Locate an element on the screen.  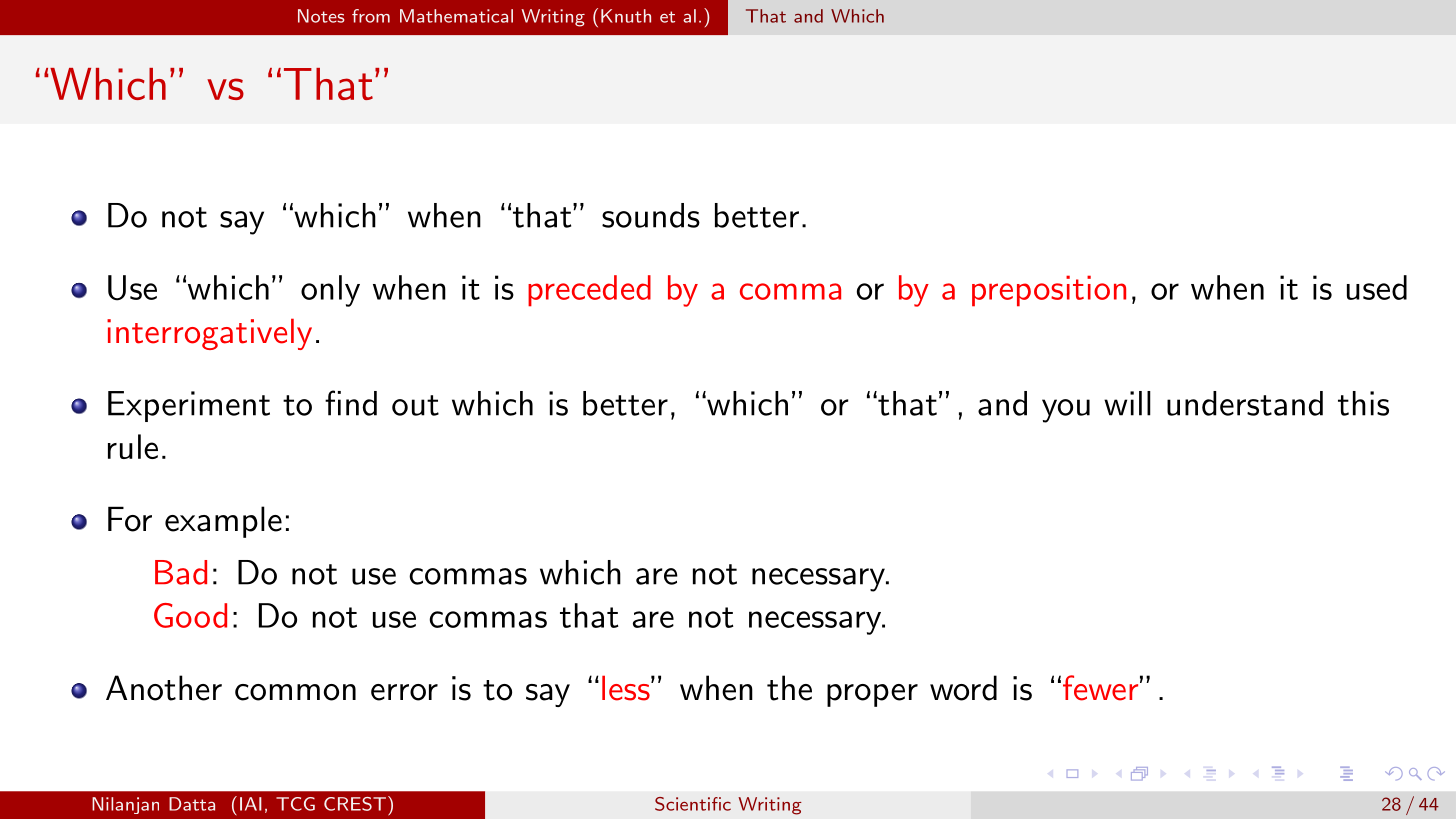
TCG is located at coordinates (295, 804).
